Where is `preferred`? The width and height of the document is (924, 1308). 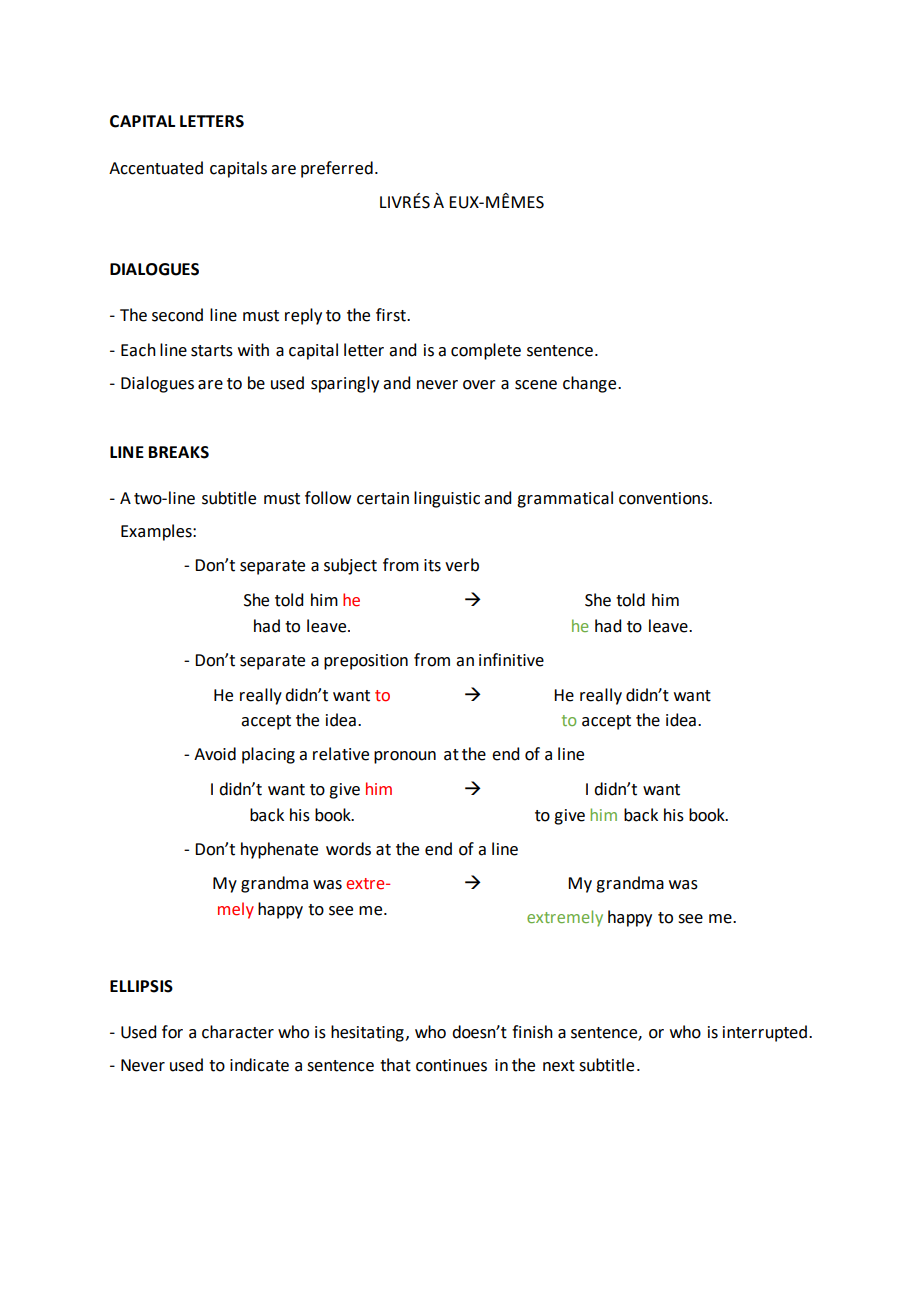
preferred is located at coordinates (337, 169).
